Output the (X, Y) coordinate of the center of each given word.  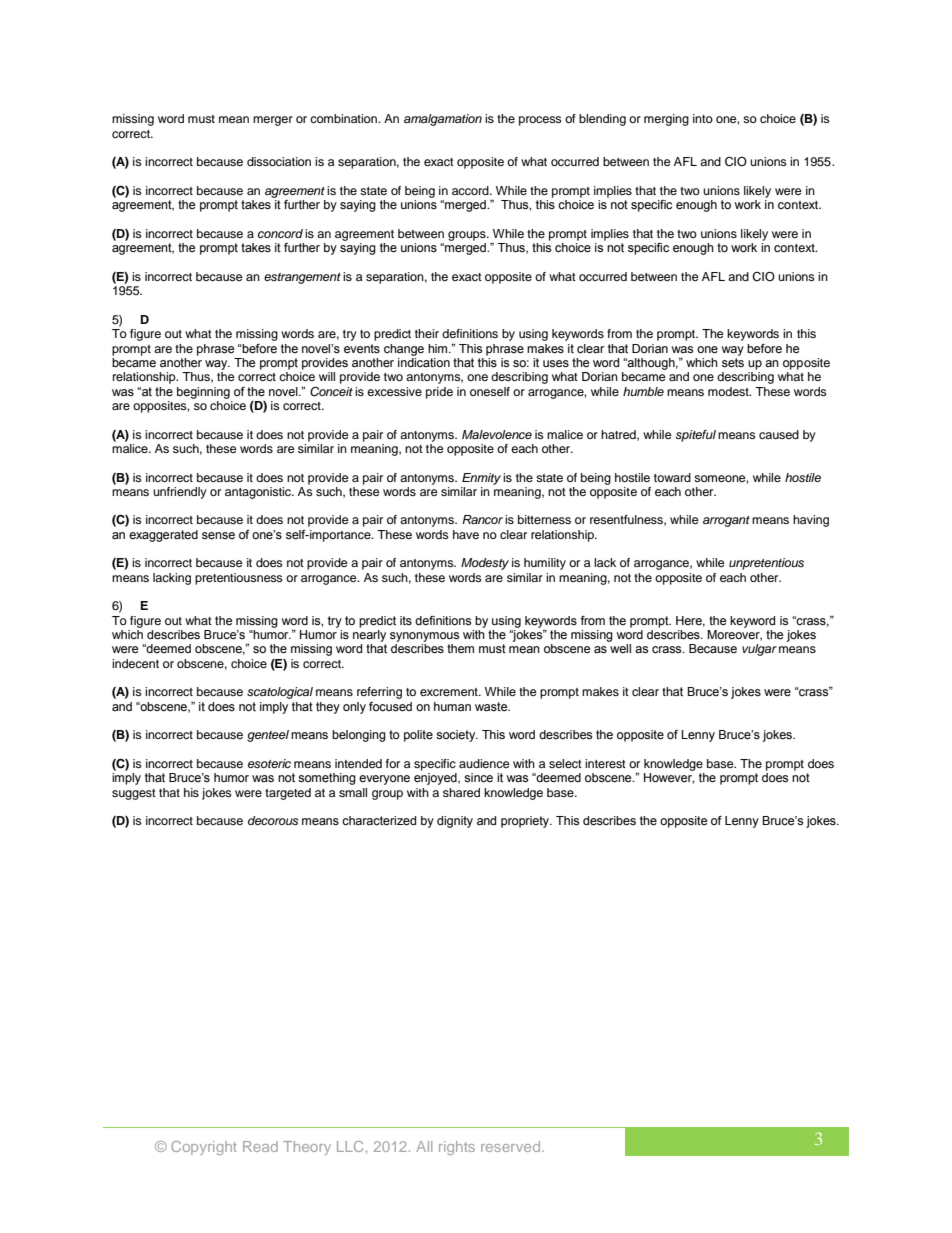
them (460, 648)
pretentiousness (239, 579)
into (703, 118)
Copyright (204, 1148)
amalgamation (443, 120)
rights (457, 1148)
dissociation (279, 161)
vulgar (759, 650)
